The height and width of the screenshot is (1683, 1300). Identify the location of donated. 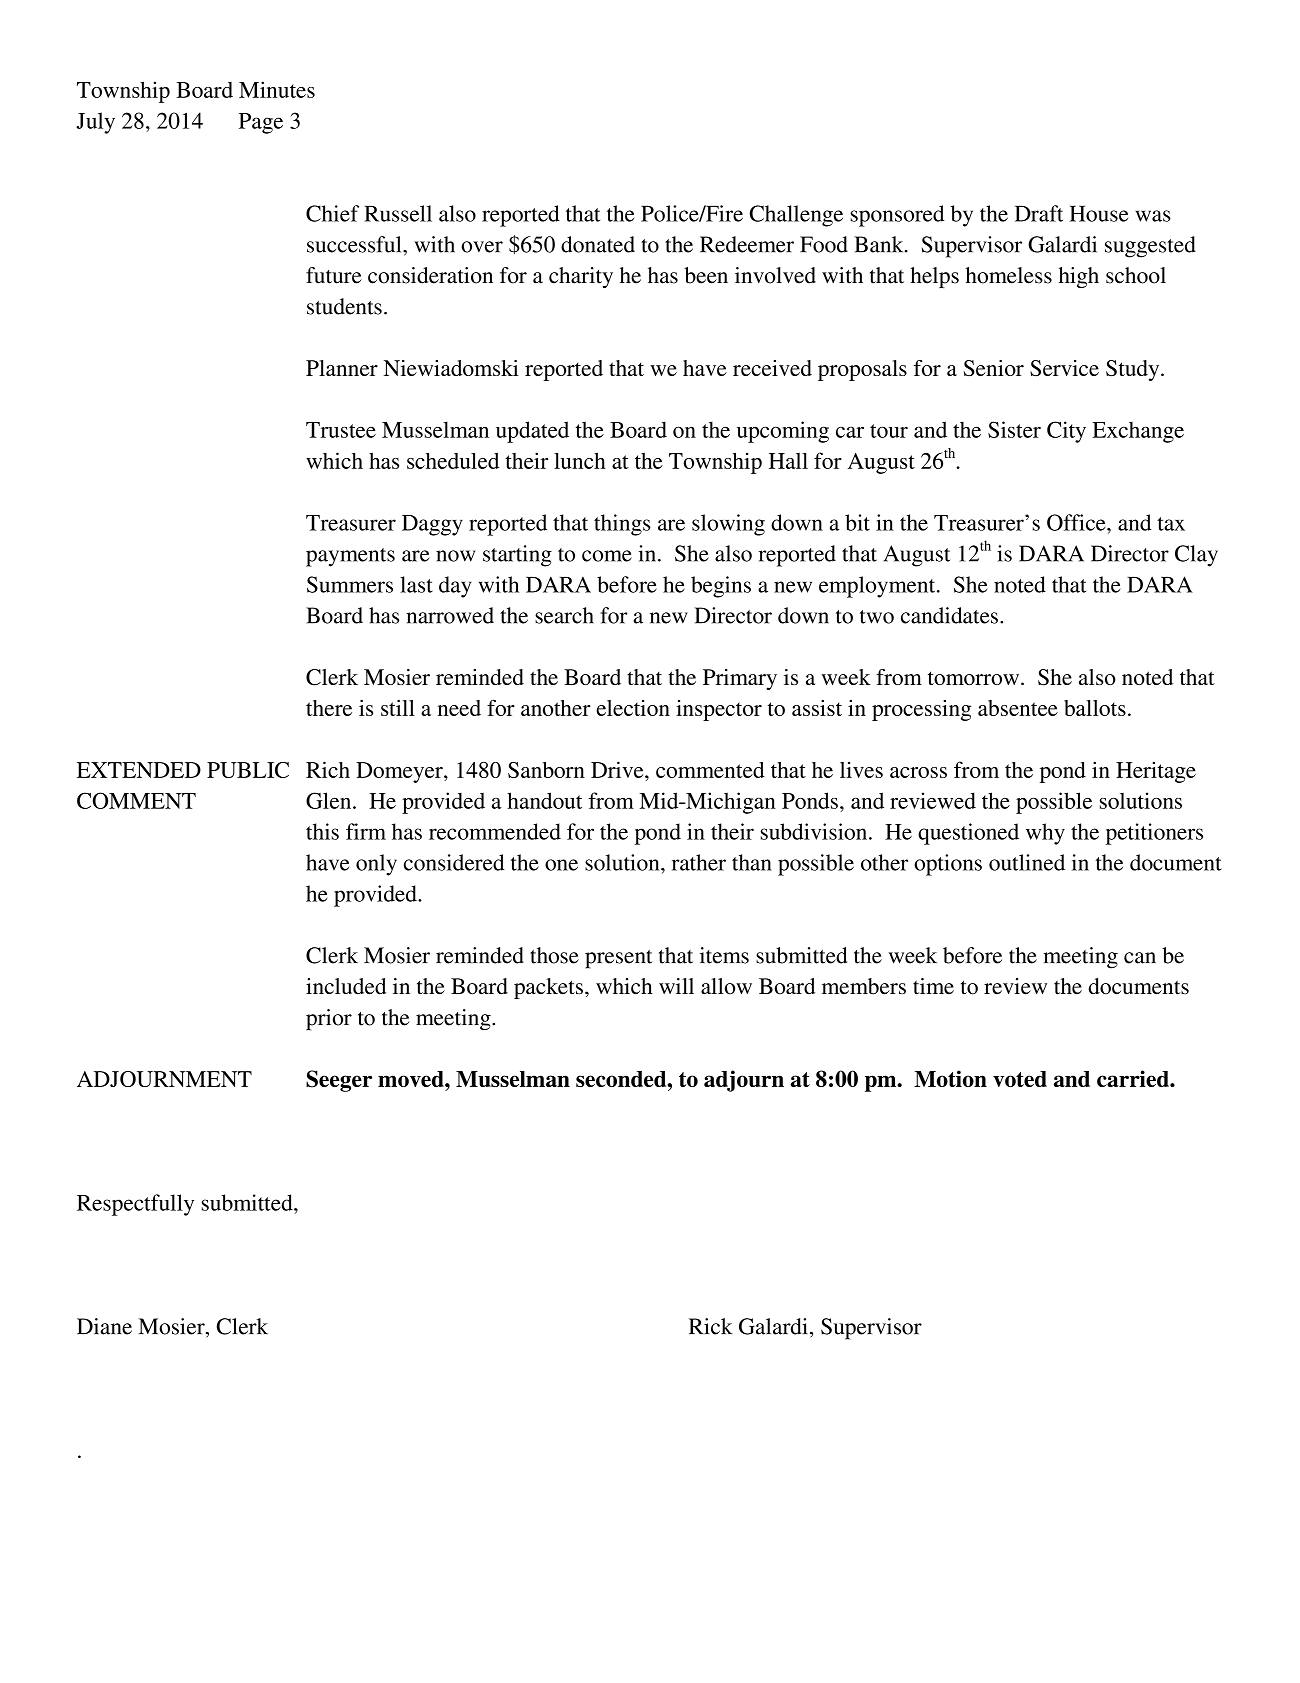
(598, 244).
